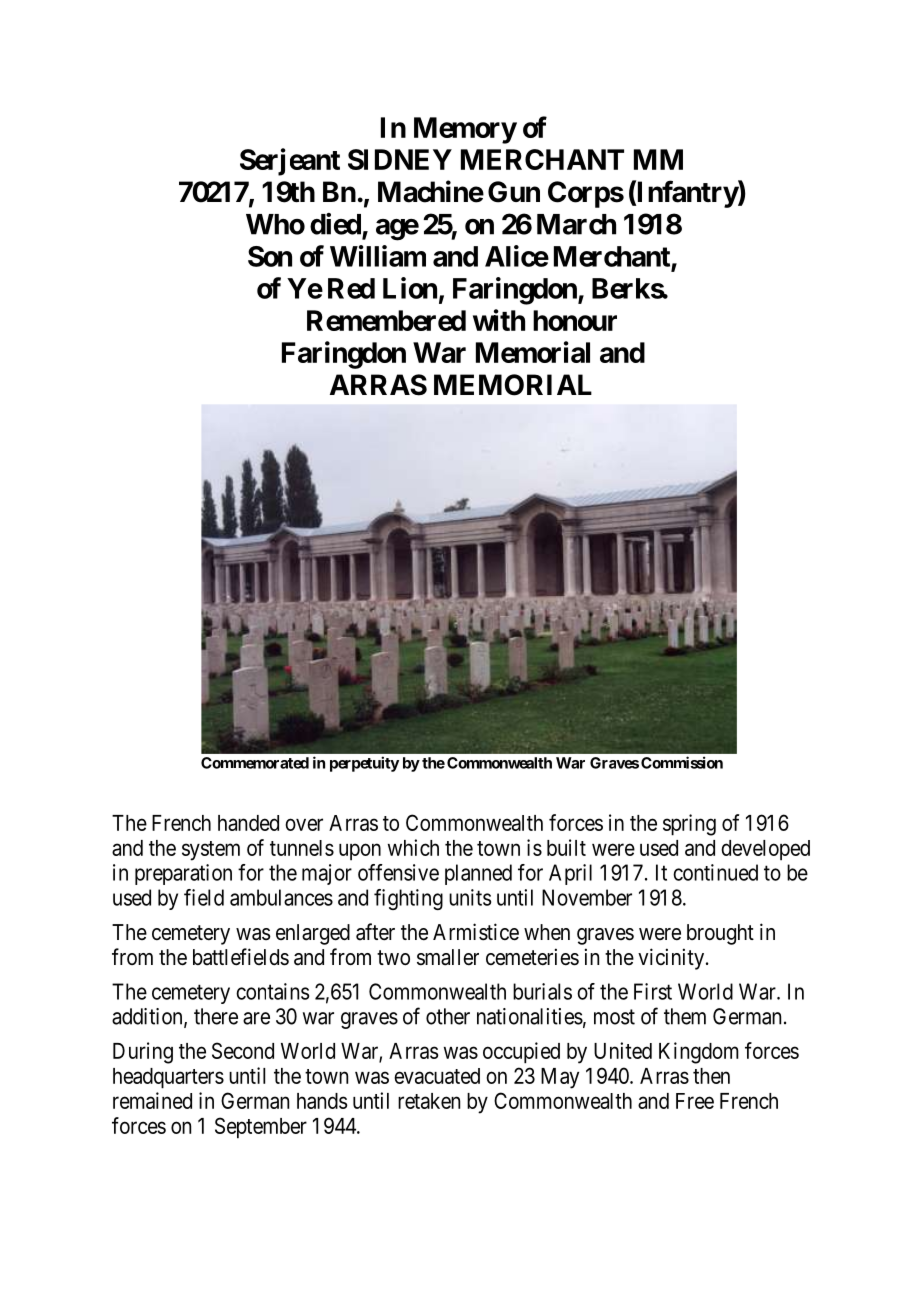 Image resolution: width=924 pixels, height=1308 pixels. Describe the element at coordinates (168, 1078) in the page. I see `headquarters` at that location.
